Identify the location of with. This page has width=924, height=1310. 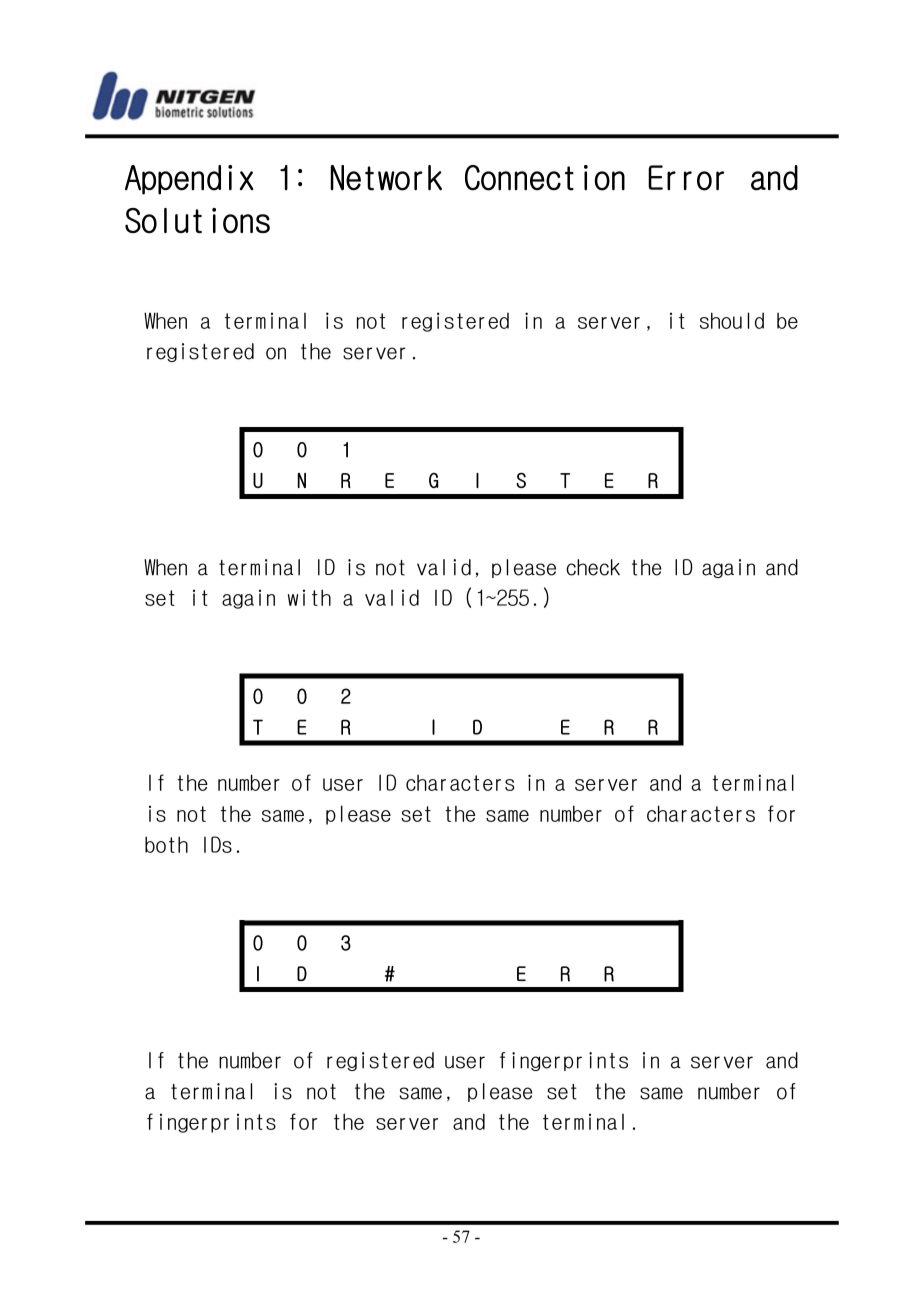
(309, 597).
